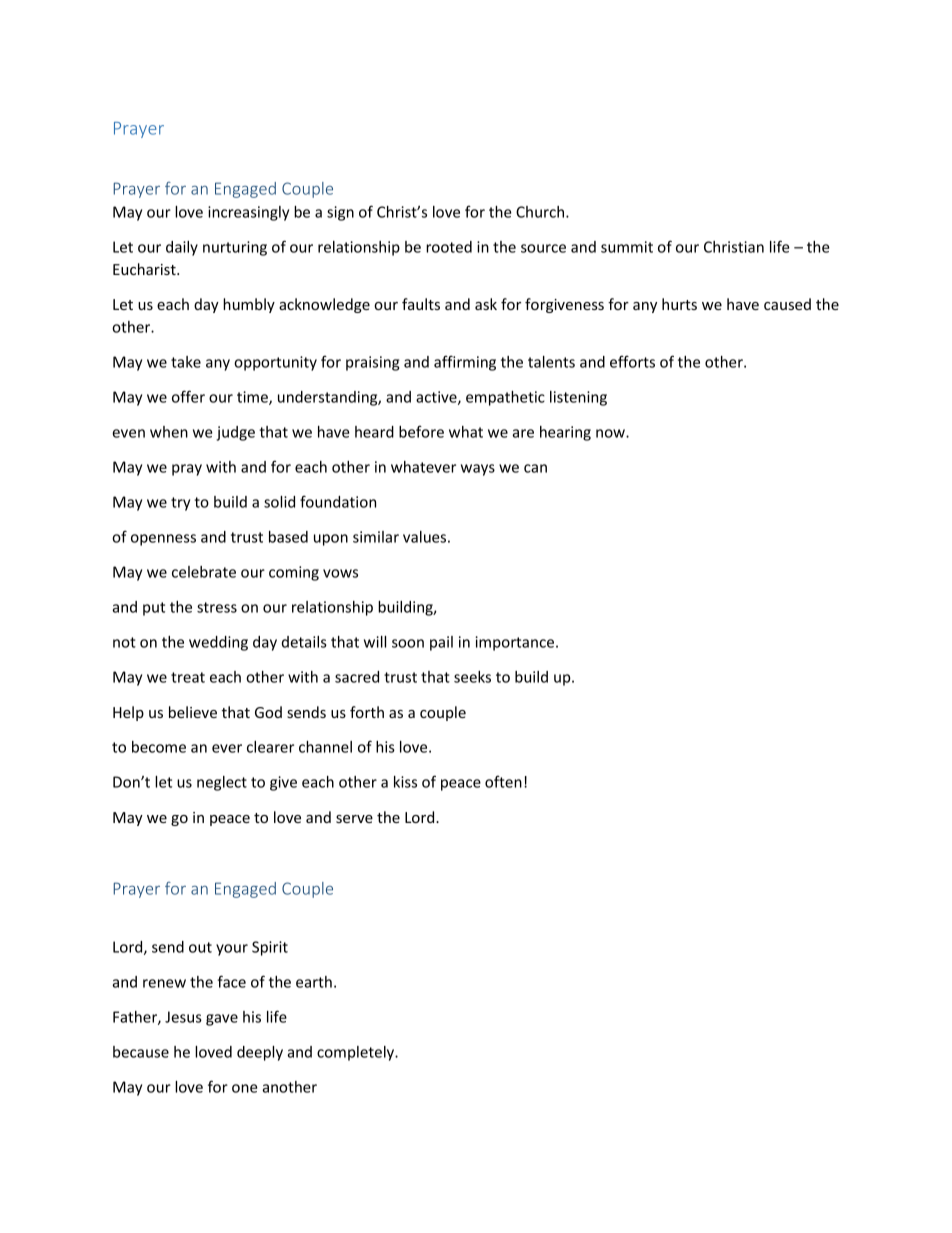 This screenshot has width=952, height=1233. Describe the element at coordinates (260, 1053) in the screenshot. I see `deeply` at that location.
